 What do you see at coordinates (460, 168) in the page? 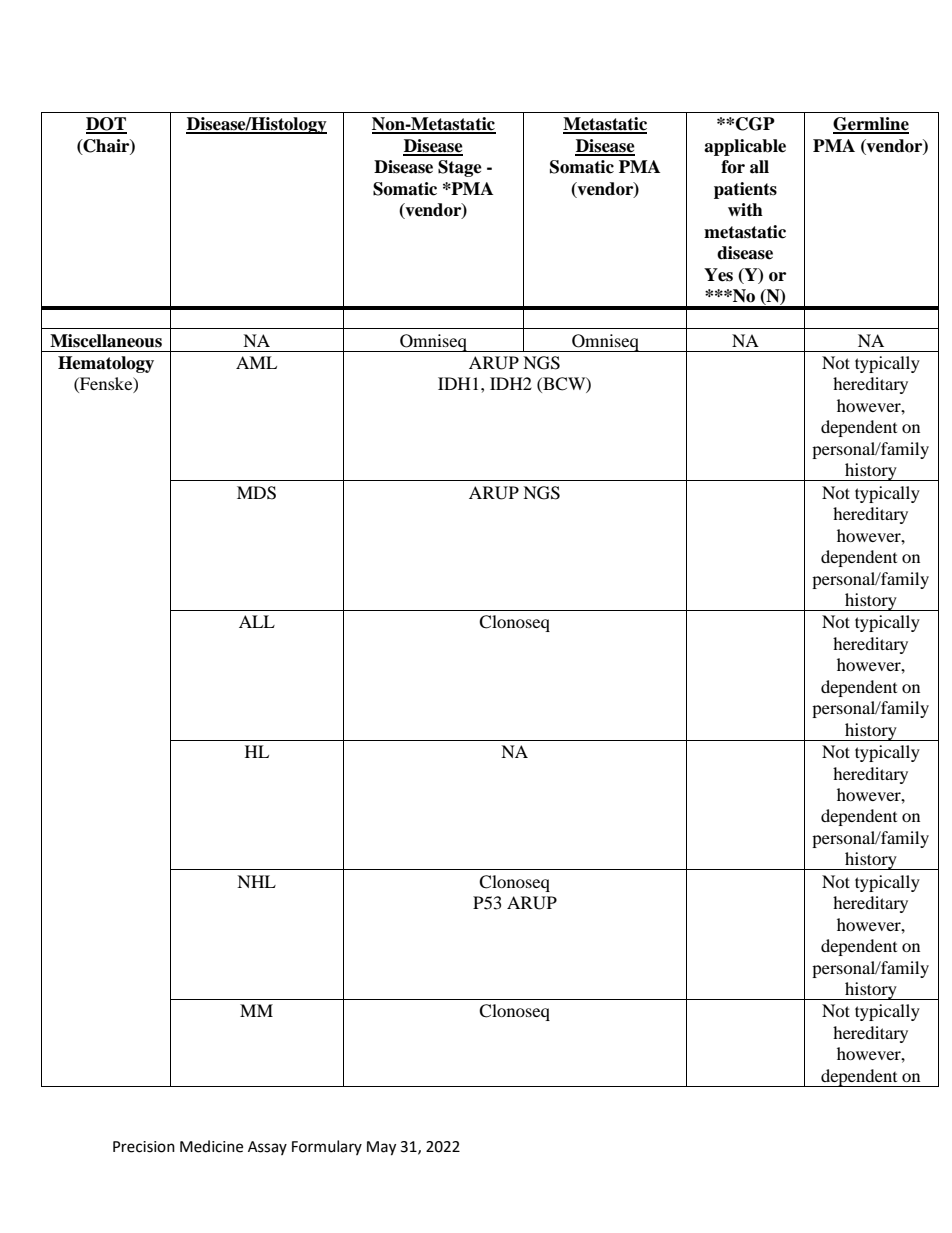
I see `Stage` at bounding box center [460, 168].
